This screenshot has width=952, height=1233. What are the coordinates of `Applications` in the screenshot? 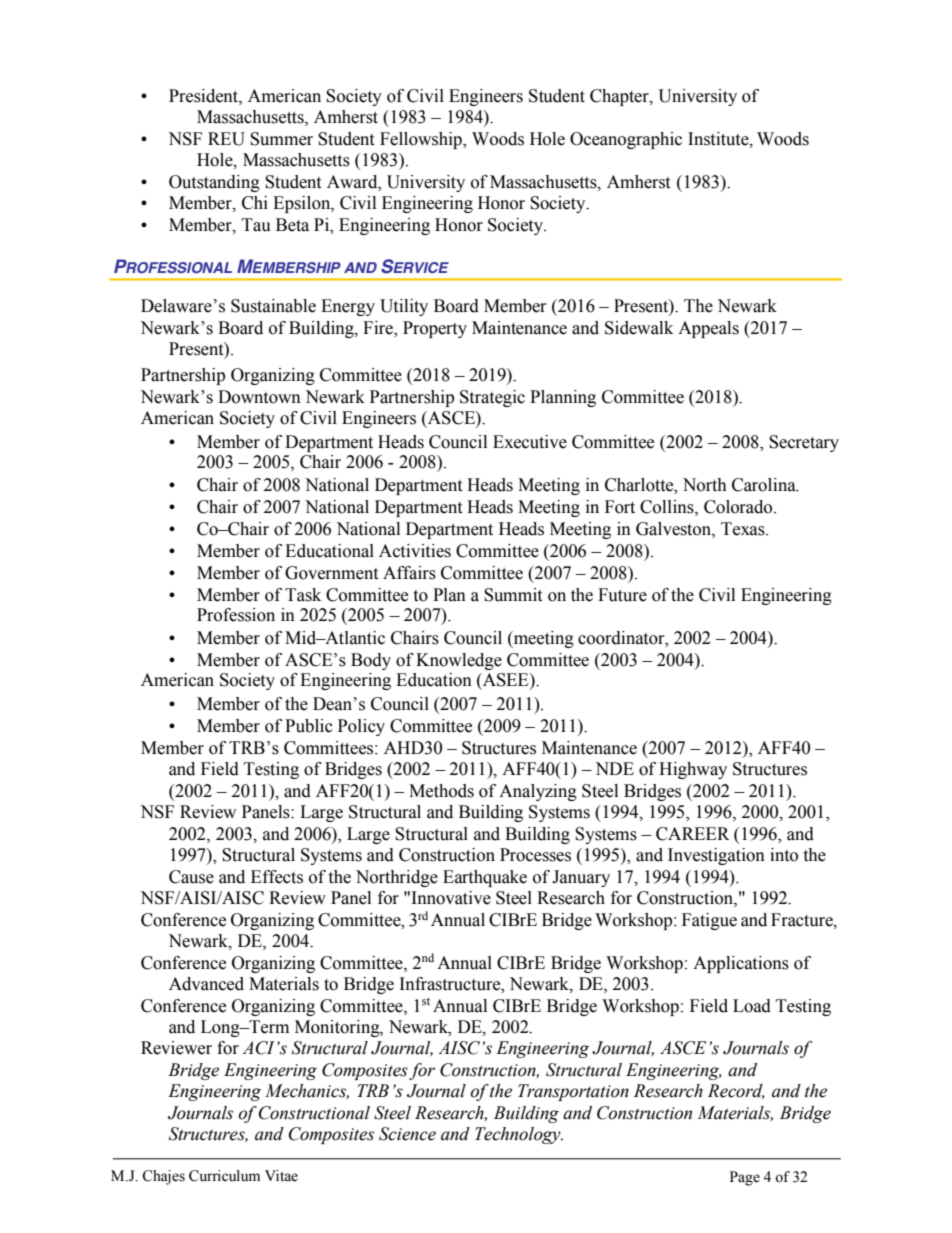 It's located at (741, 964).
